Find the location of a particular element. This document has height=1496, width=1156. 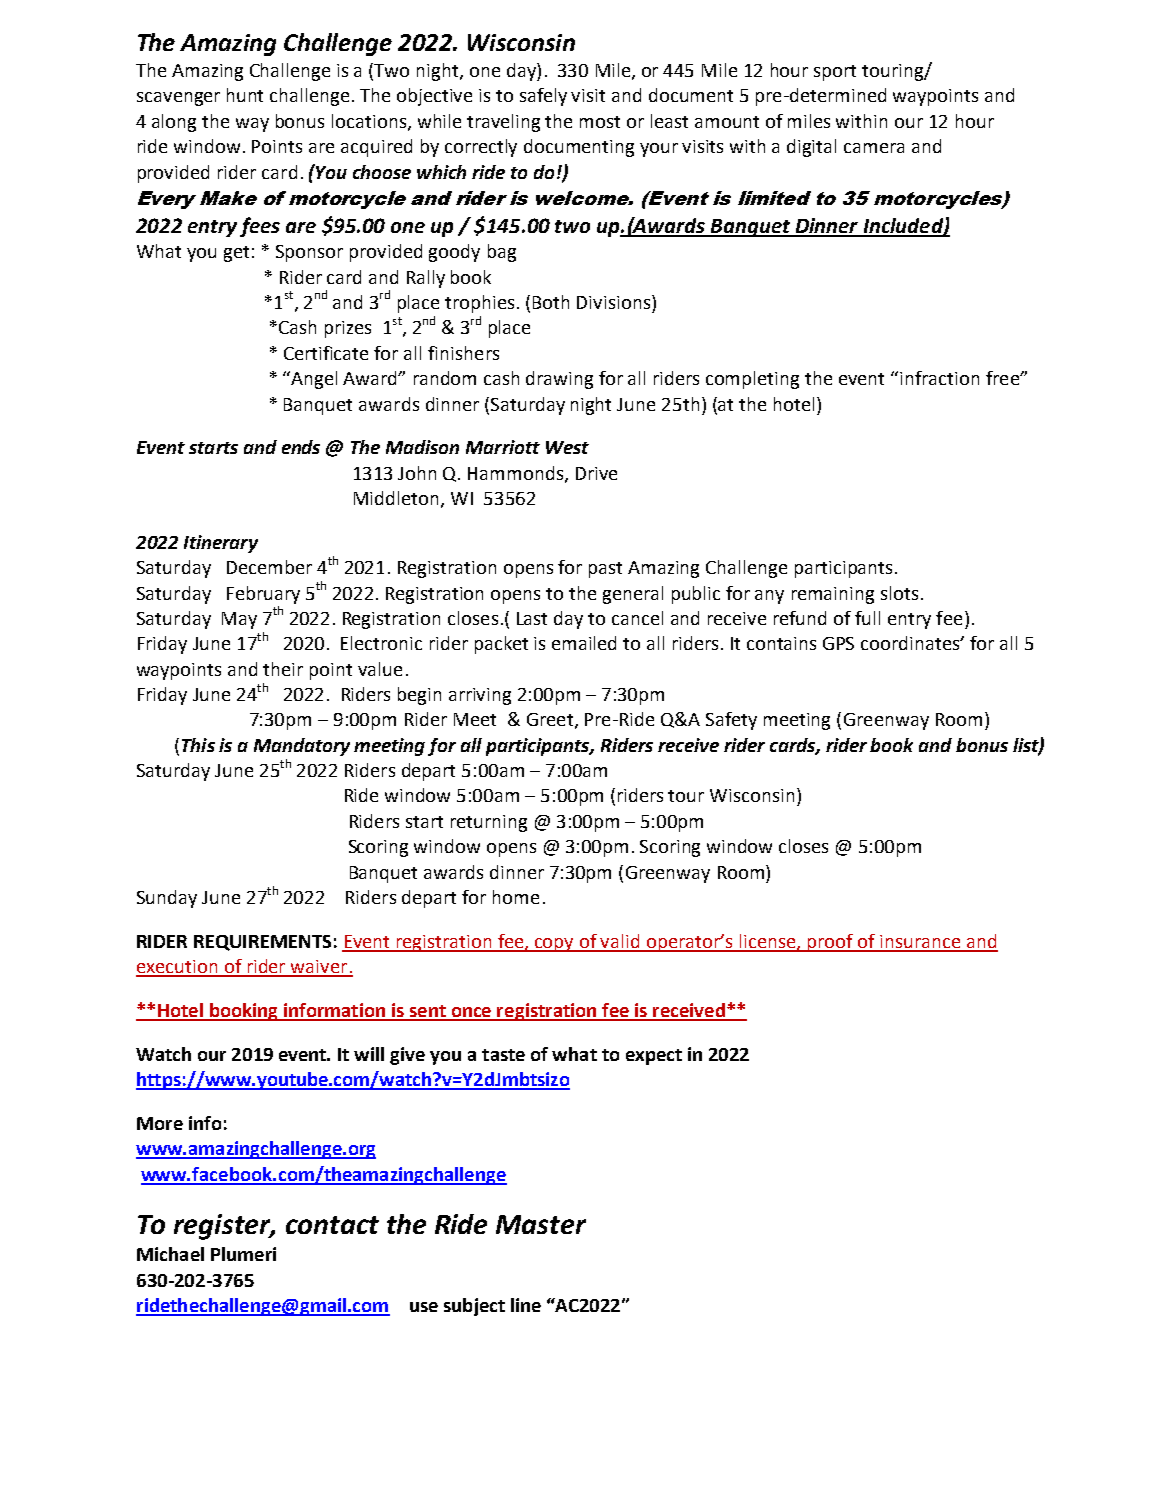

REQUIREMENTS is located at coordinates (262, 943).
